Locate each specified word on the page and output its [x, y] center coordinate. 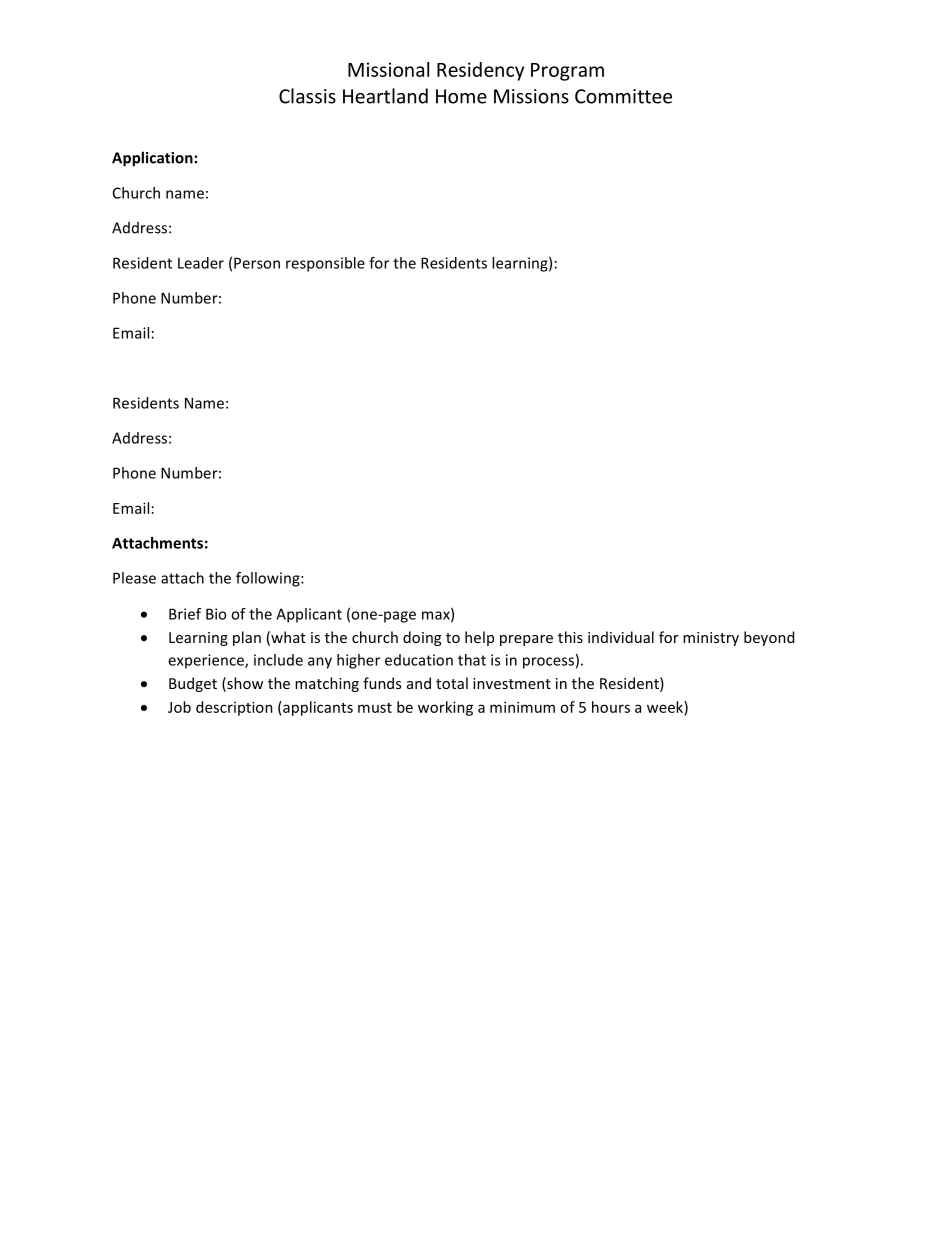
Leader [201, 263]
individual [621, 637]
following [269, 579]
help [479, 638]
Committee [623, 96]
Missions [531, 96]
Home [461, 96]
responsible [325, 264]
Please [134, 578]
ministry [711, 639]
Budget [193, 684]
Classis [307, 96]
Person [257, 263]
